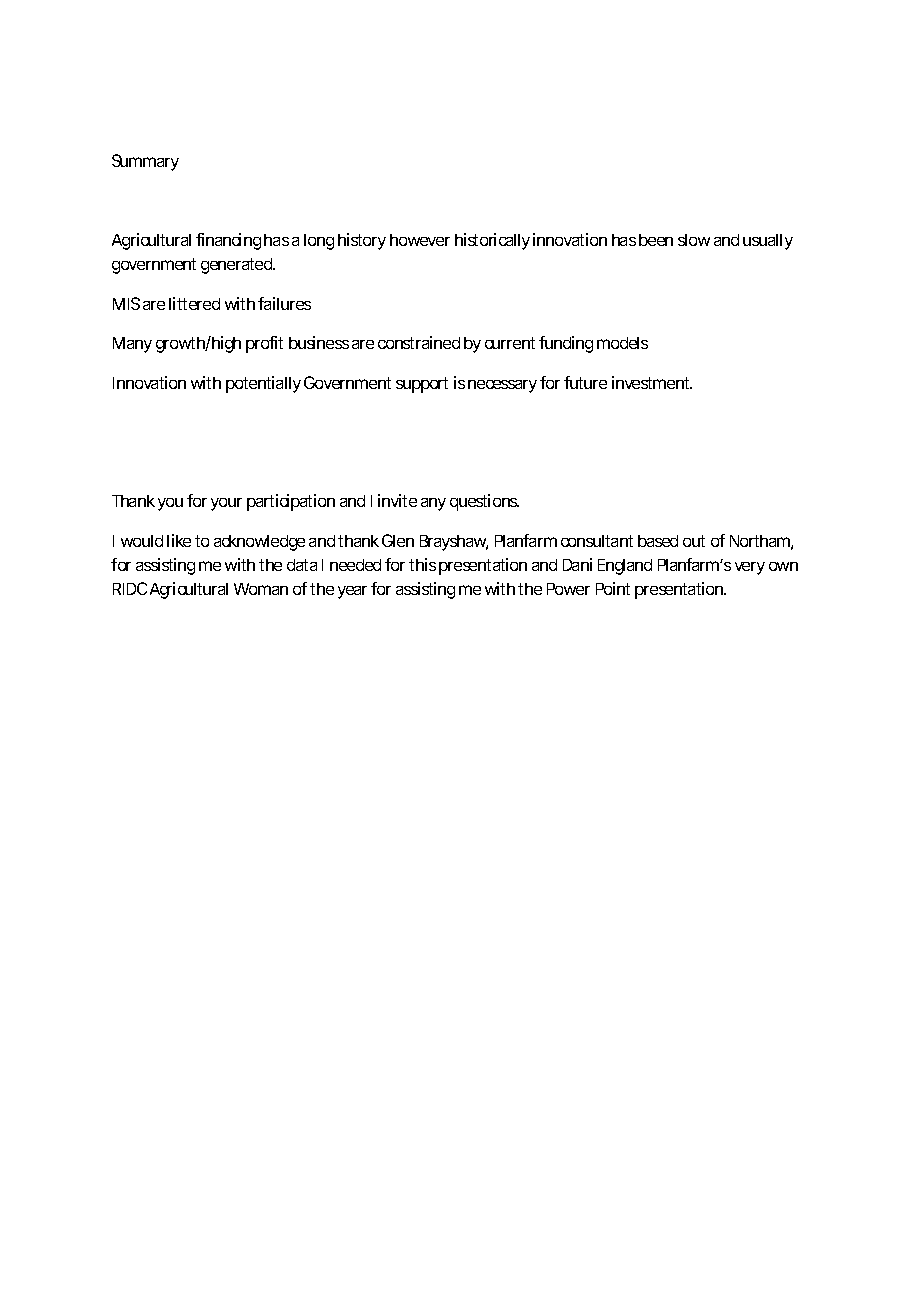 This document has width=924, height=1308. I want to click on been, so click(656, 240).
